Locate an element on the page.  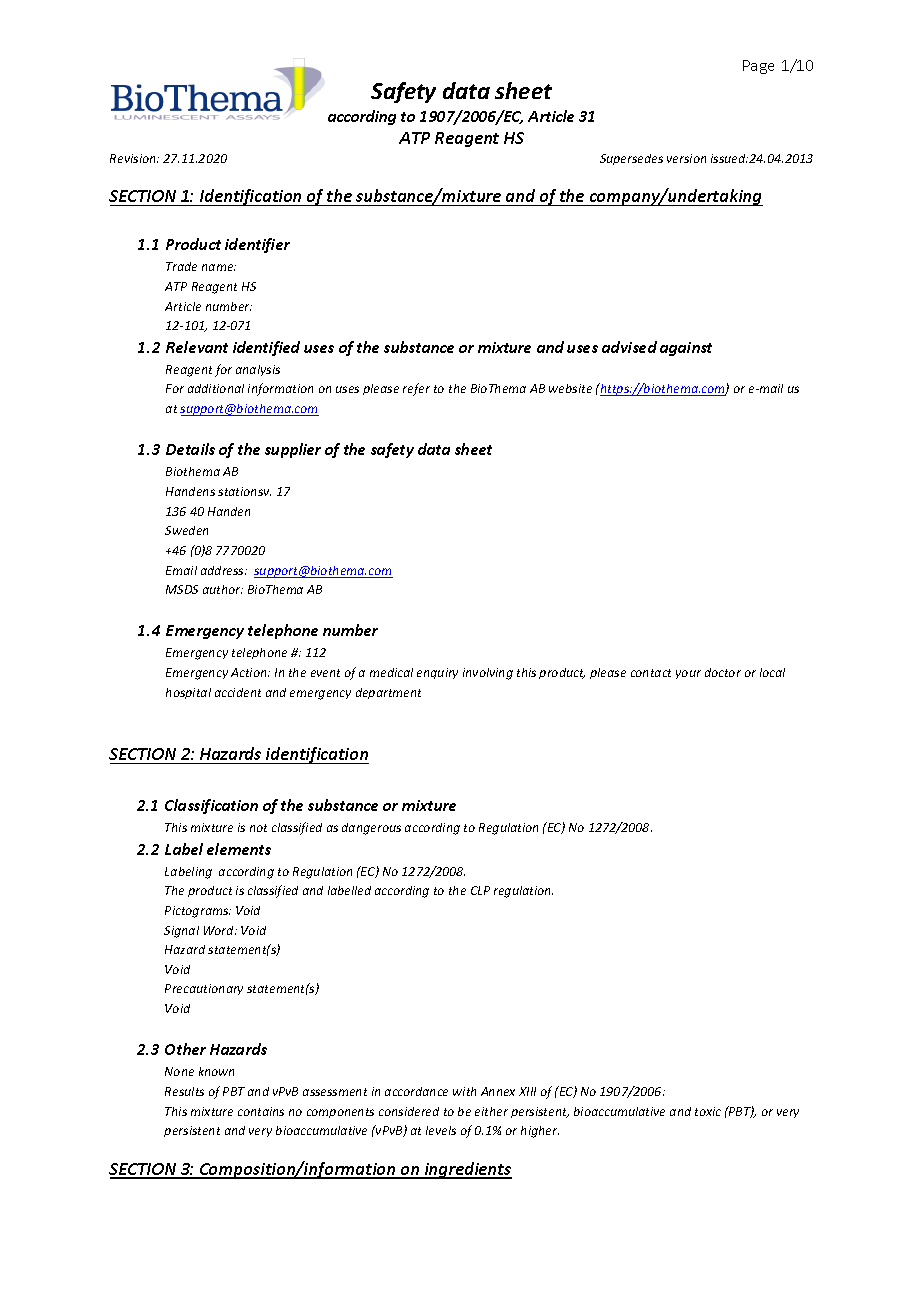
Supersedes is located at coordinates (631, 159).
